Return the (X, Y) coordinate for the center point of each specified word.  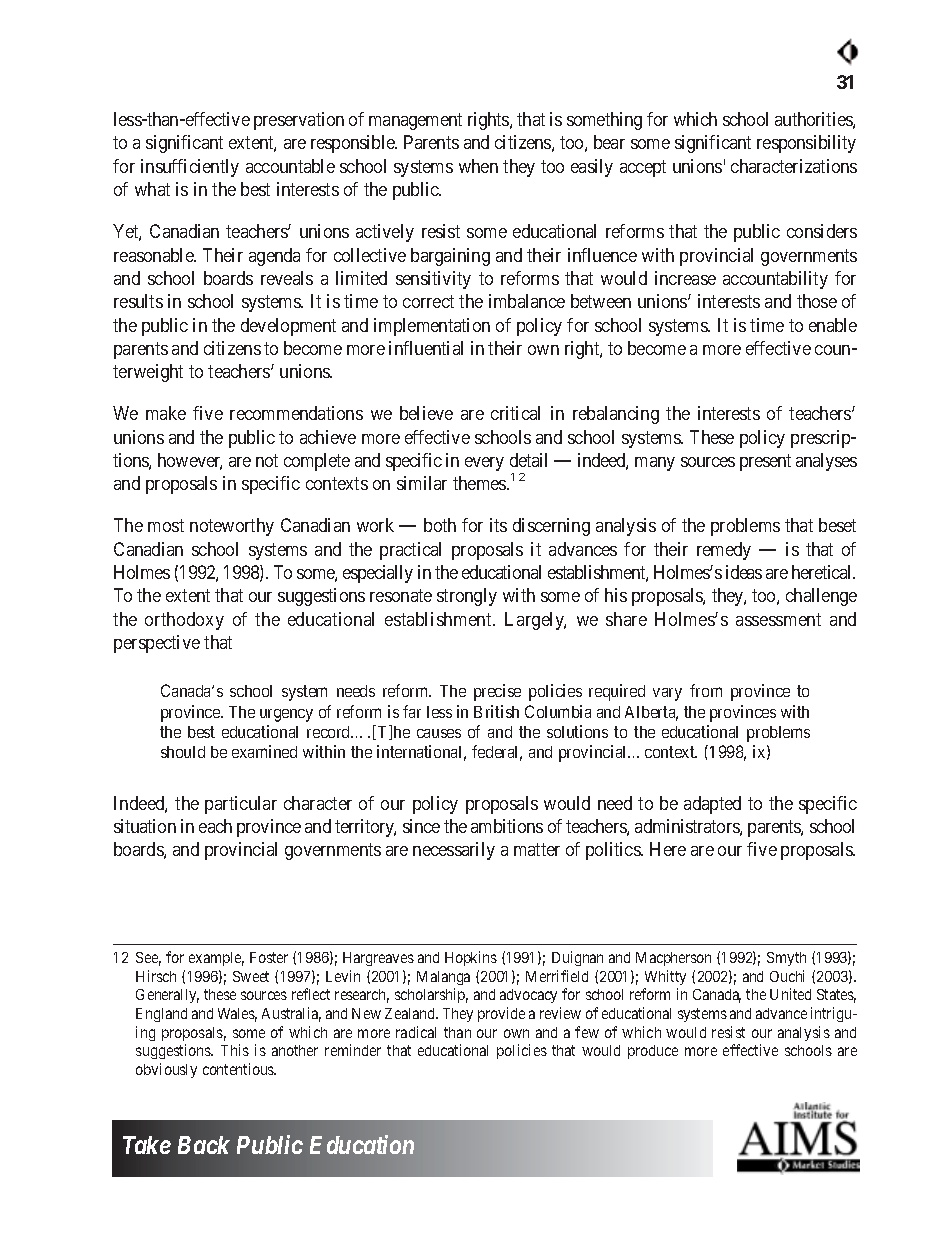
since (421, 826)
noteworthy (232, 527)
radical (416, 1032)
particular (241, 805)
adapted (712, 805)
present (765, 462)
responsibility (806, 144)
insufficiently (190, 168)
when (478, 166)
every (484, 464)
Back (204, 1145)
